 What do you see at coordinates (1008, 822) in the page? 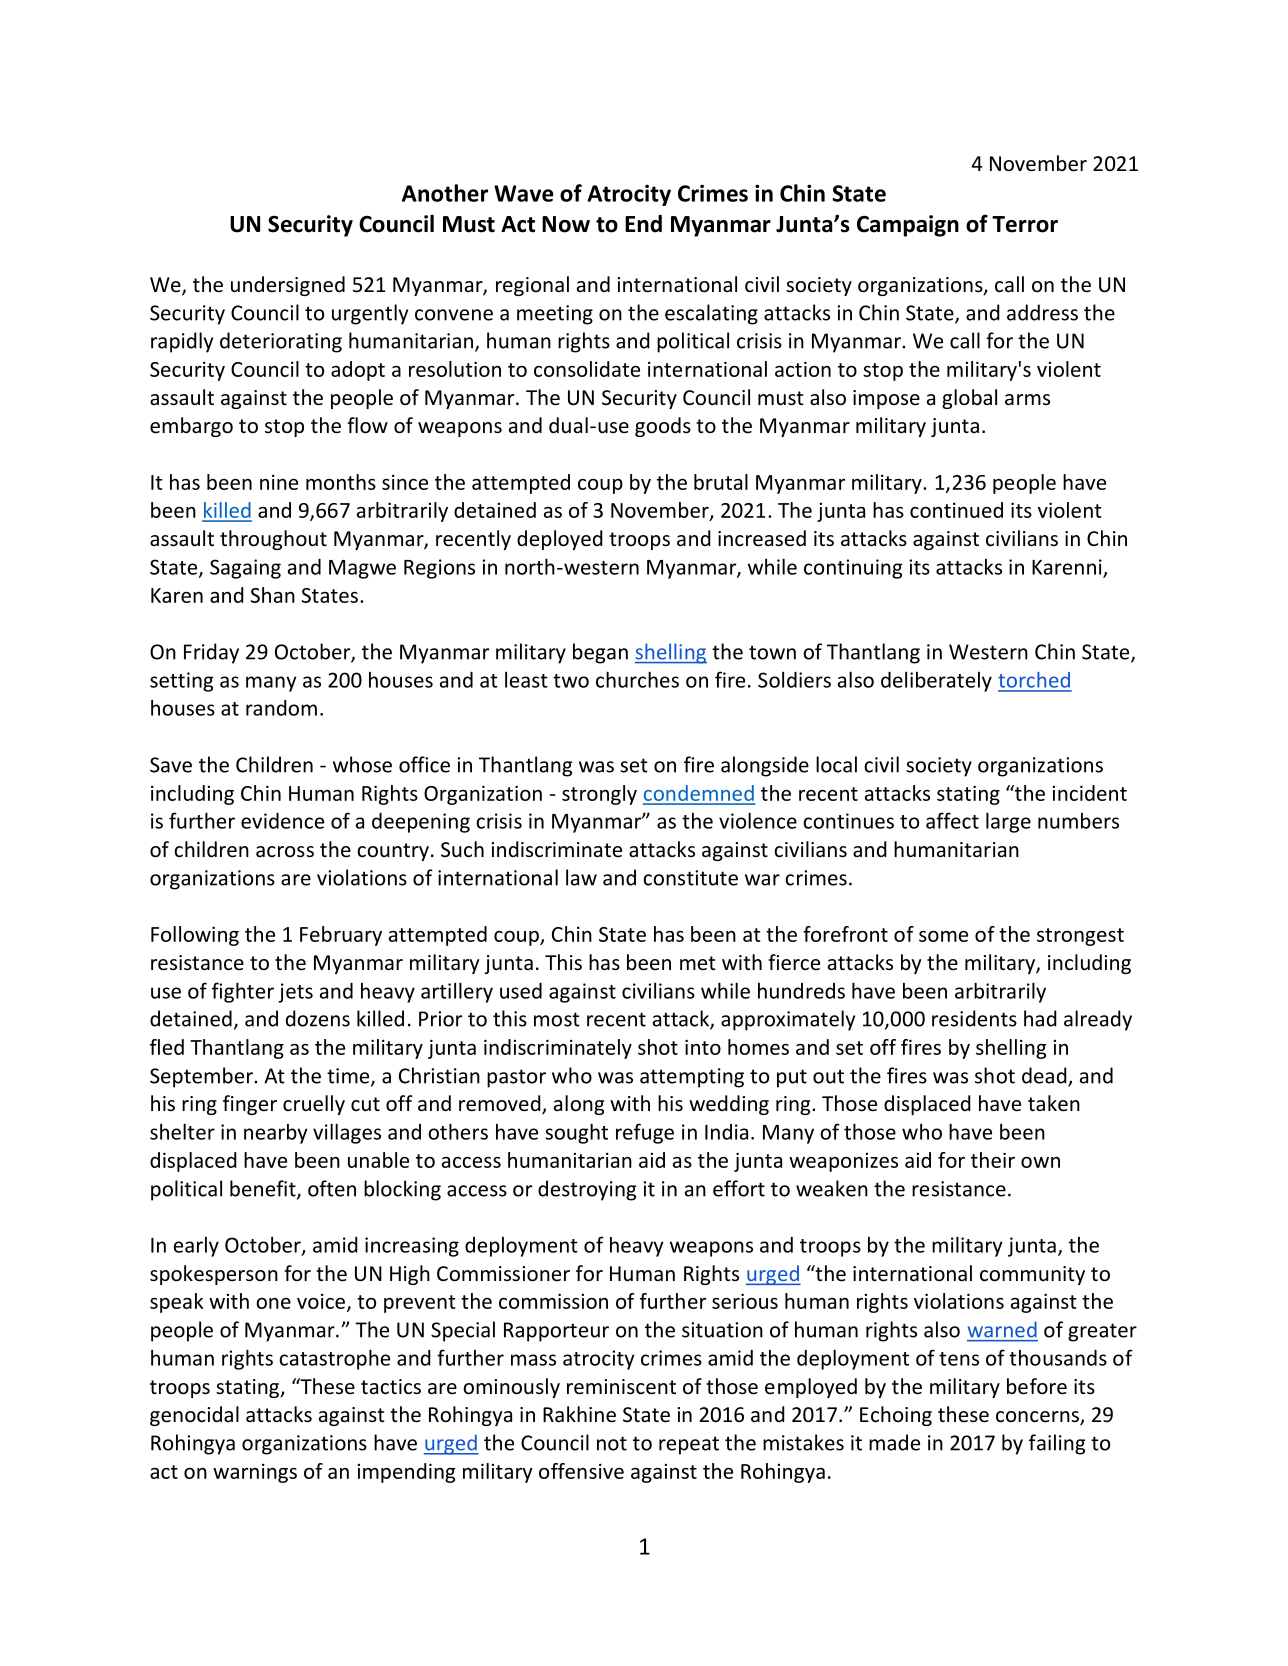
I see `large` at bounding box center [1008, 822].
